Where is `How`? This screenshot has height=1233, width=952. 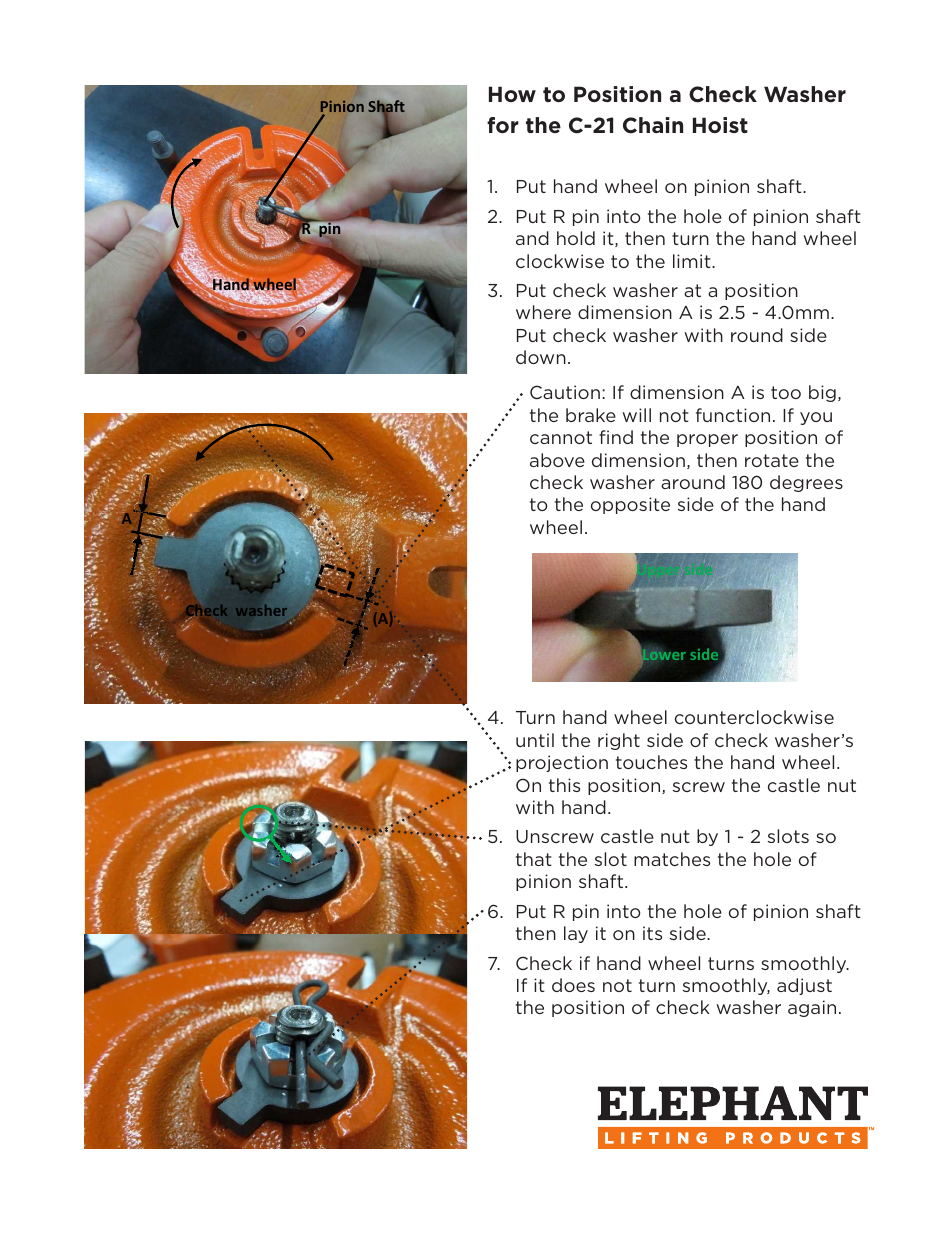
How is located at coordinates (512, 94).
